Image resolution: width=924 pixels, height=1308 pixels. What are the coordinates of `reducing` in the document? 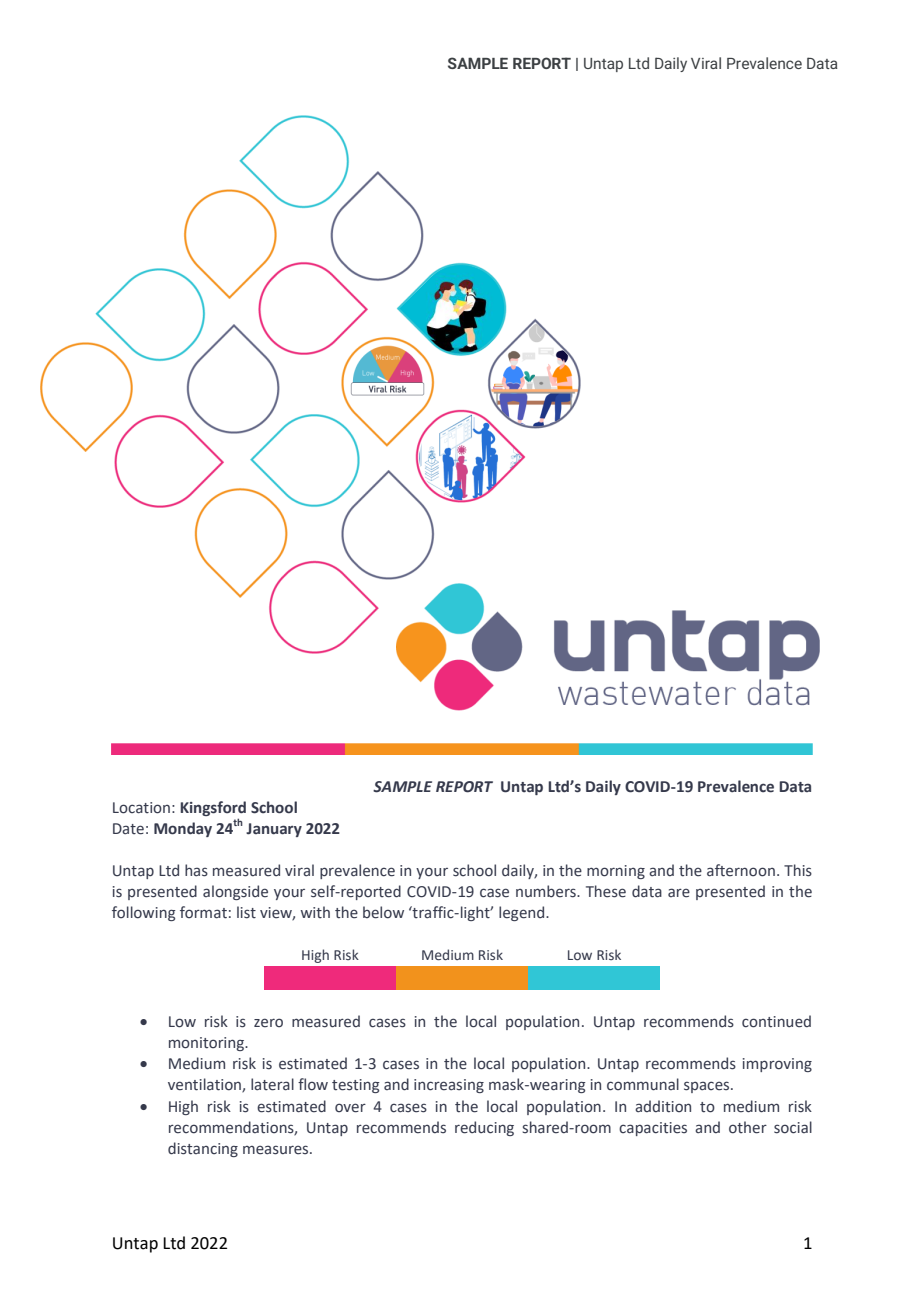 It's located at (484, 1128).
